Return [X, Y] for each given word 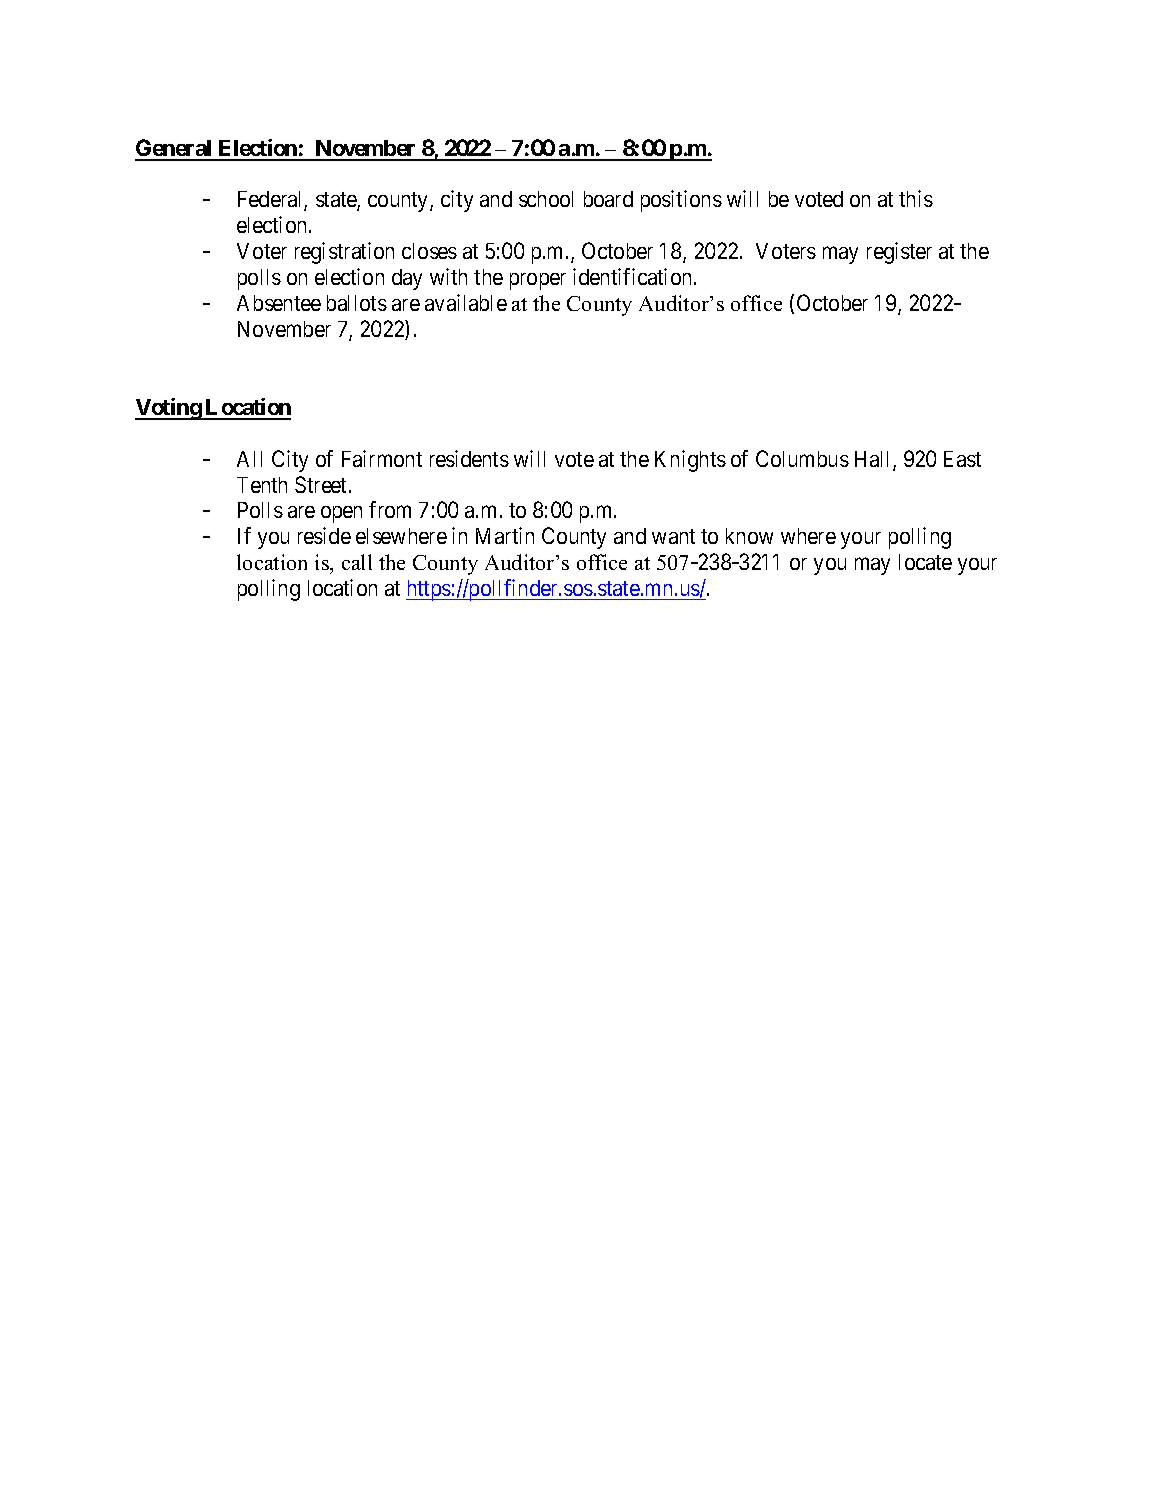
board [608, 199]
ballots [357, 303]
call [357, 562]
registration [344, 253]
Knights [690, 461]
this [916, 198]
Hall [874, 460]
